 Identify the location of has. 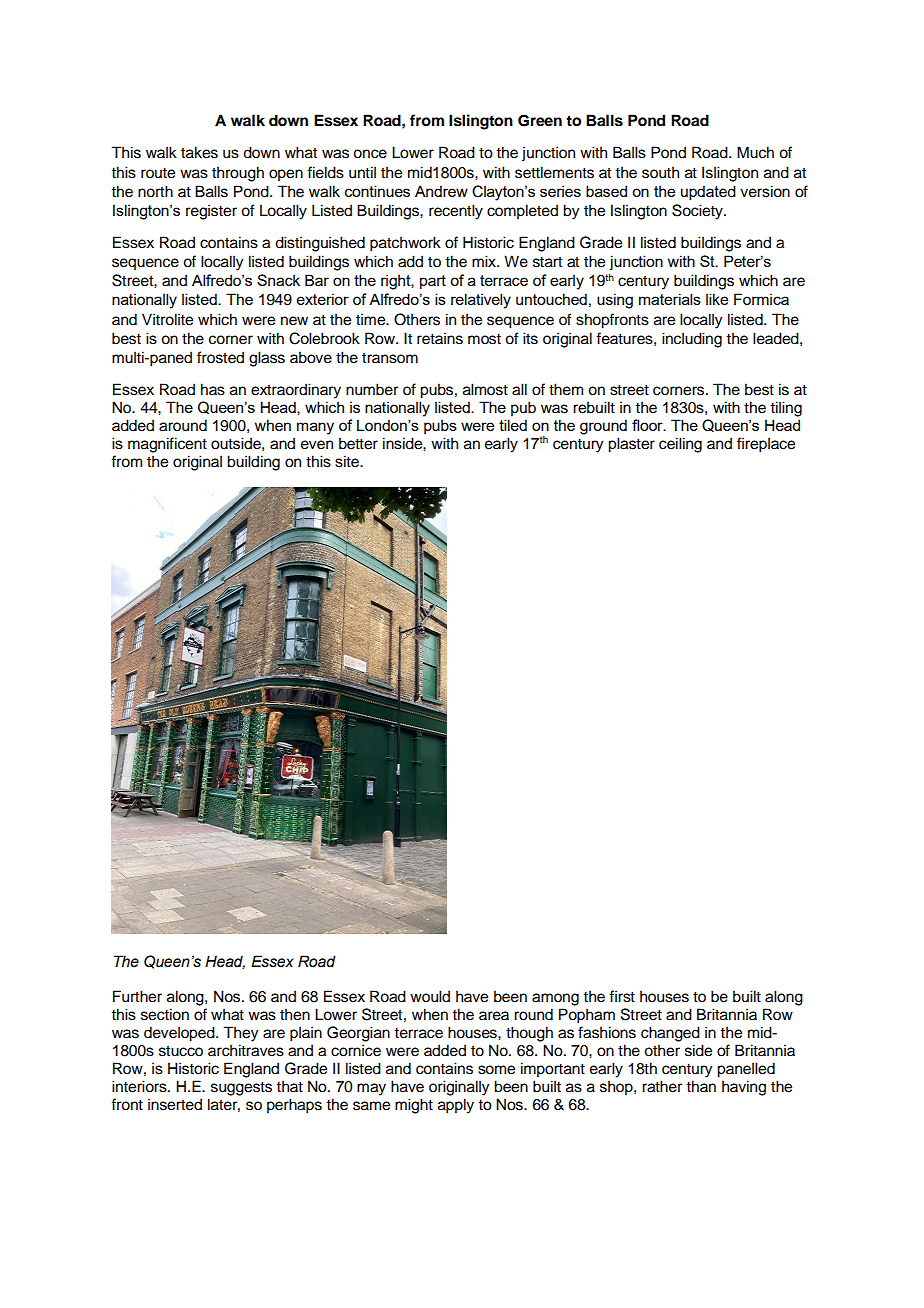
(213, 389).
